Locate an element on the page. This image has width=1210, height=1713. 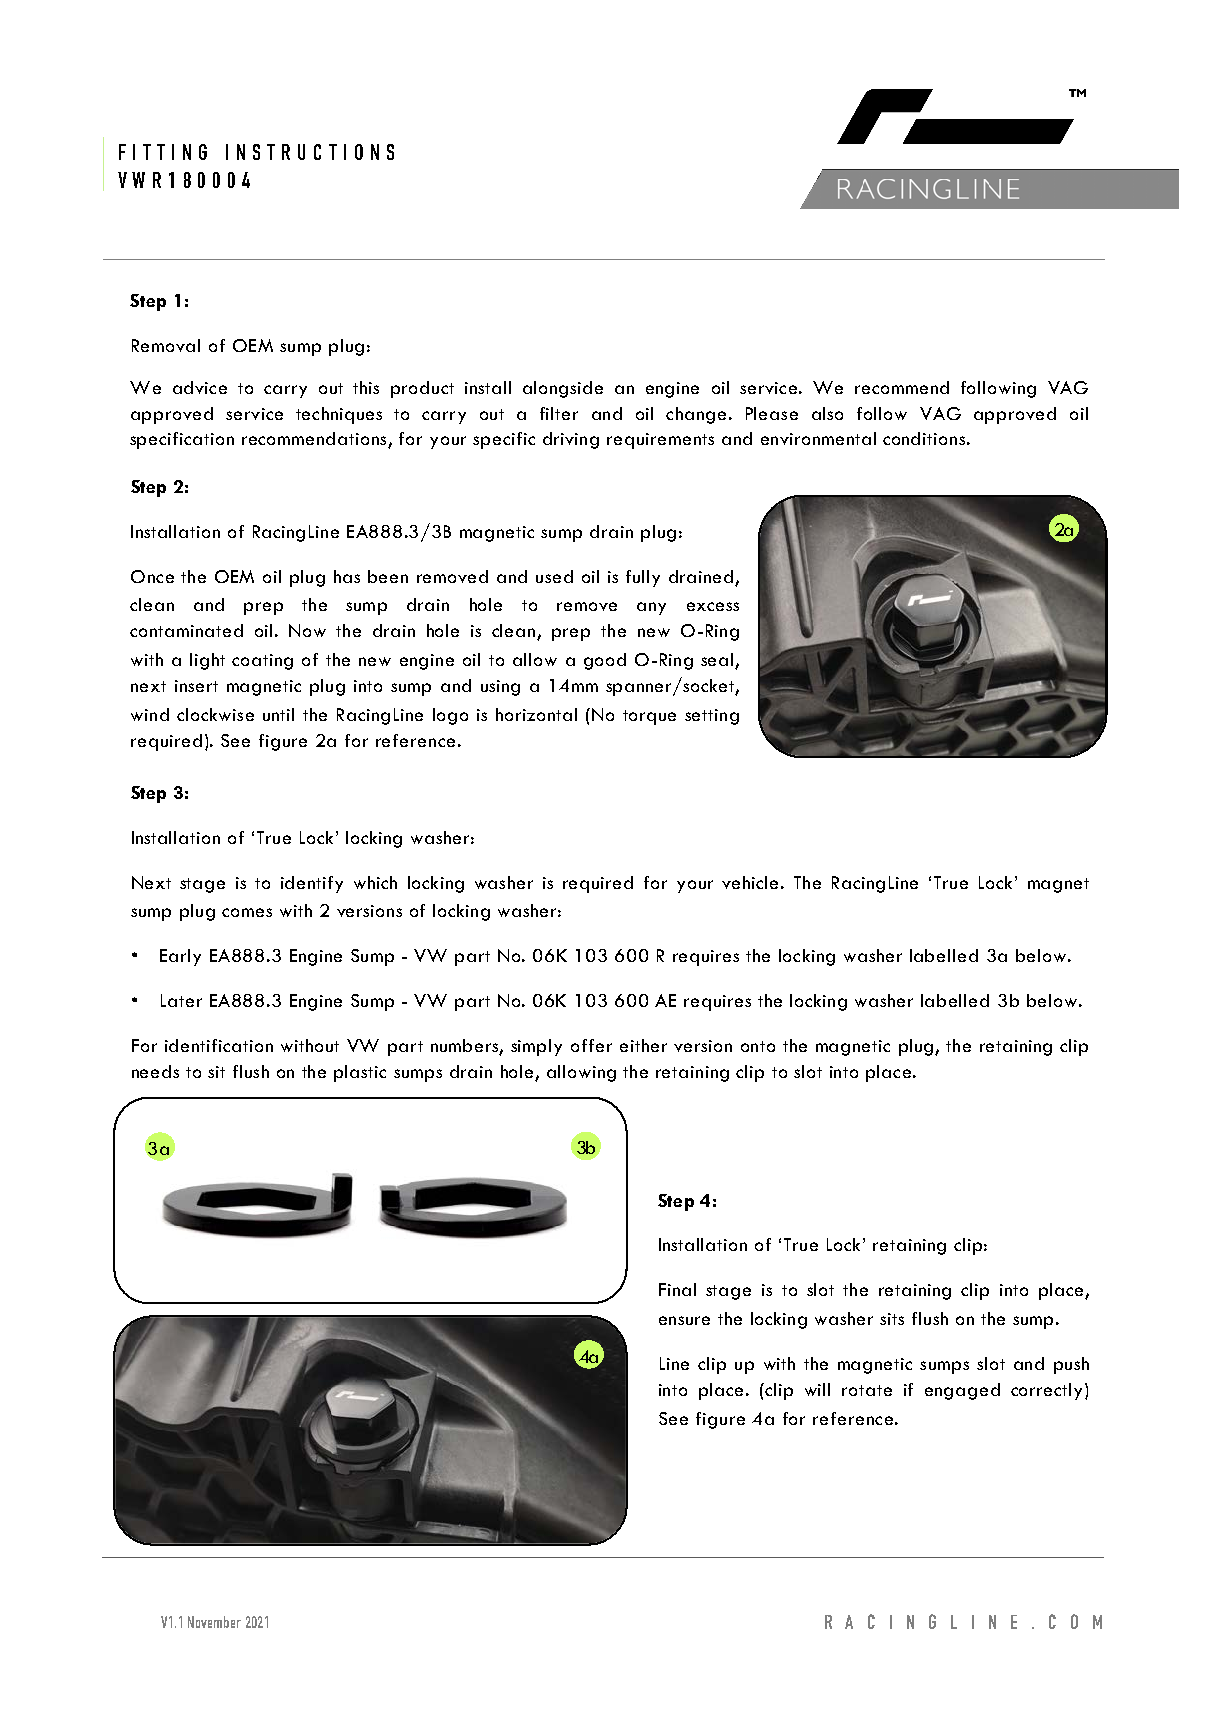
driving is located at coordinates (571, 440).
